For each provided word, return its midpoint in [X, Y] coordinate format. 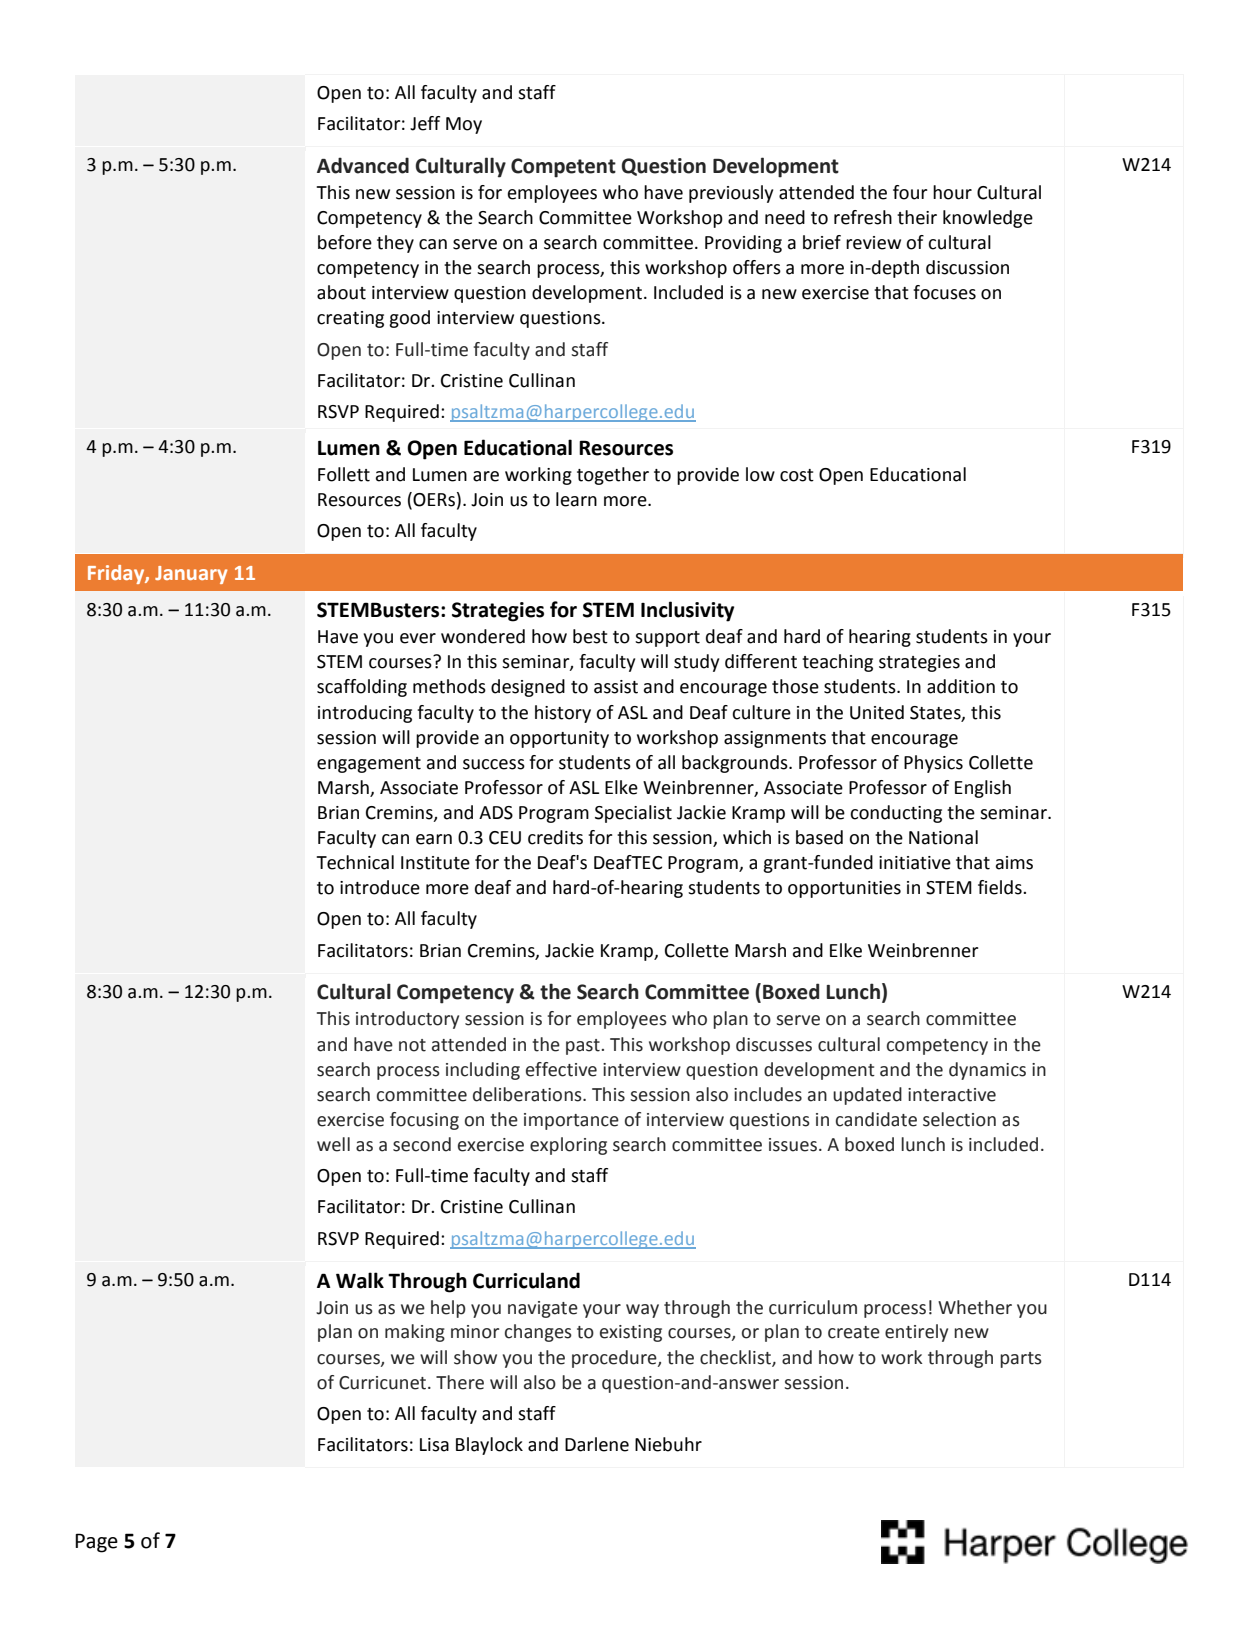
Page [96, 1543]
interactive [952, 1095]
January [191, 575]
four [910, 192]
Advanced [363, 165]
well [333, 1144]
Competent [563, 168]
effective [561, 1069]
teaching [837, 663]
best [590, 636]
